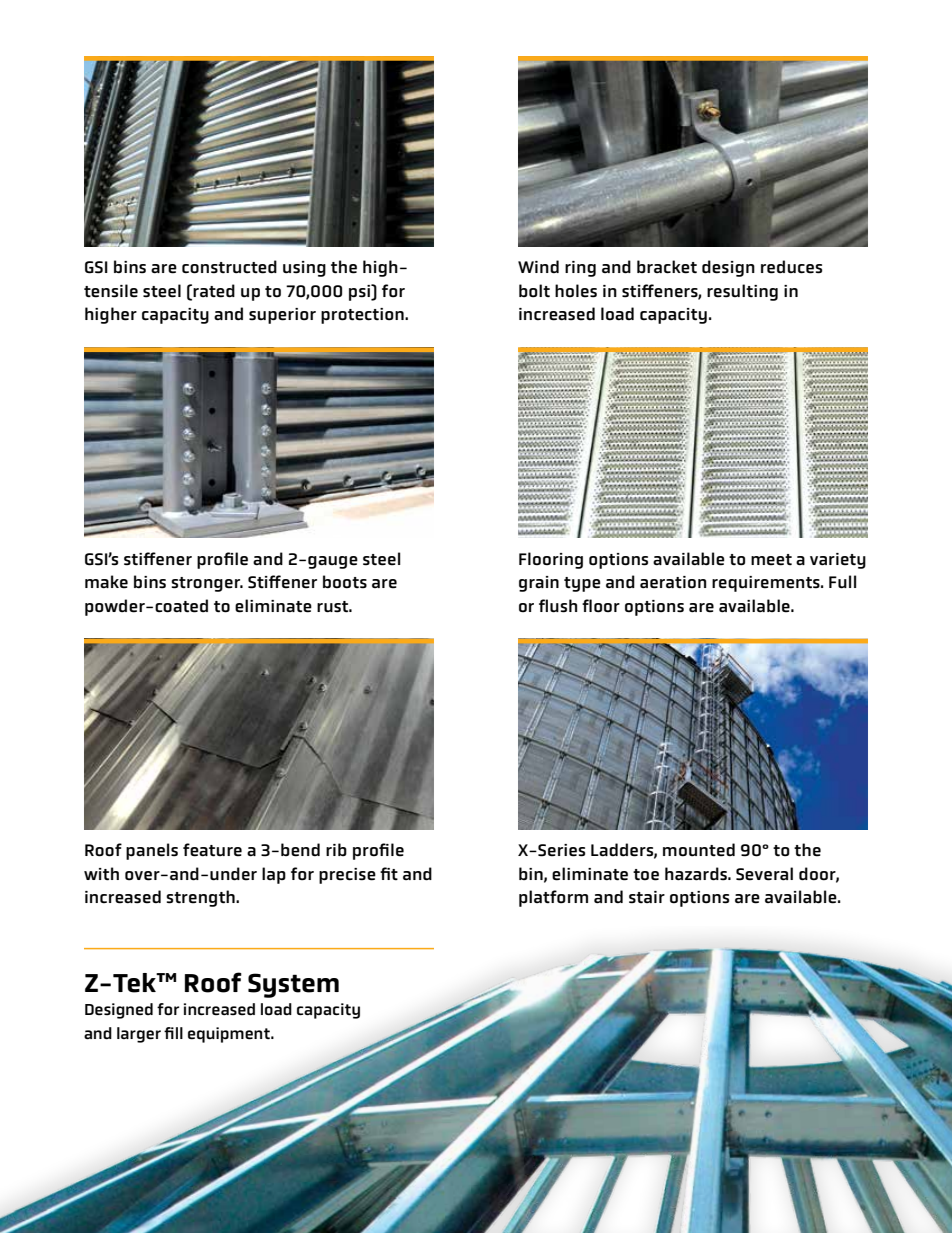  I want to click on rated, so click(214, 291).
